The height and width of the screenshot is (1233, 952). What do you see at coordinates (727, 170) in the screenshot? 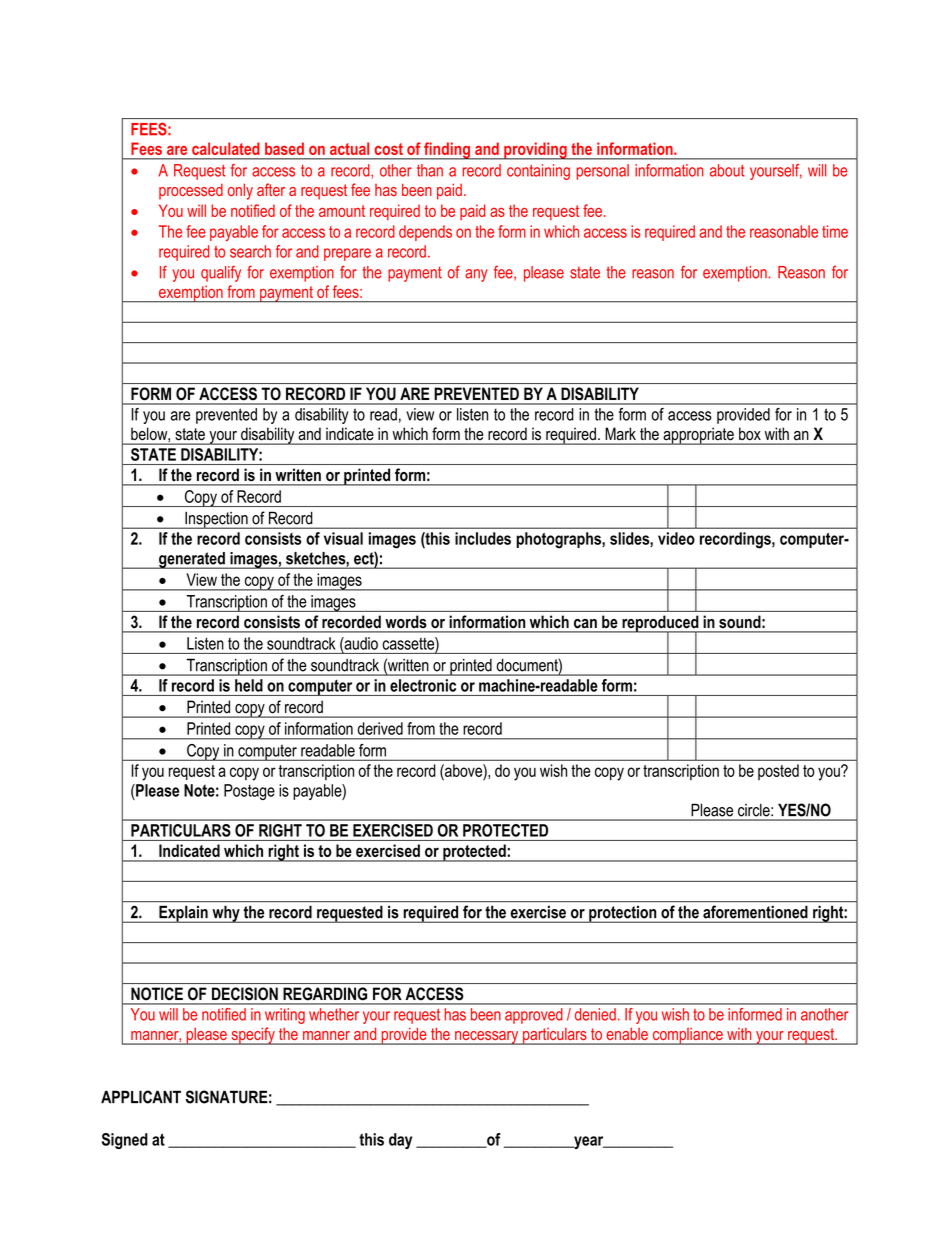
I see `about` at bounding box center [727, 170].
